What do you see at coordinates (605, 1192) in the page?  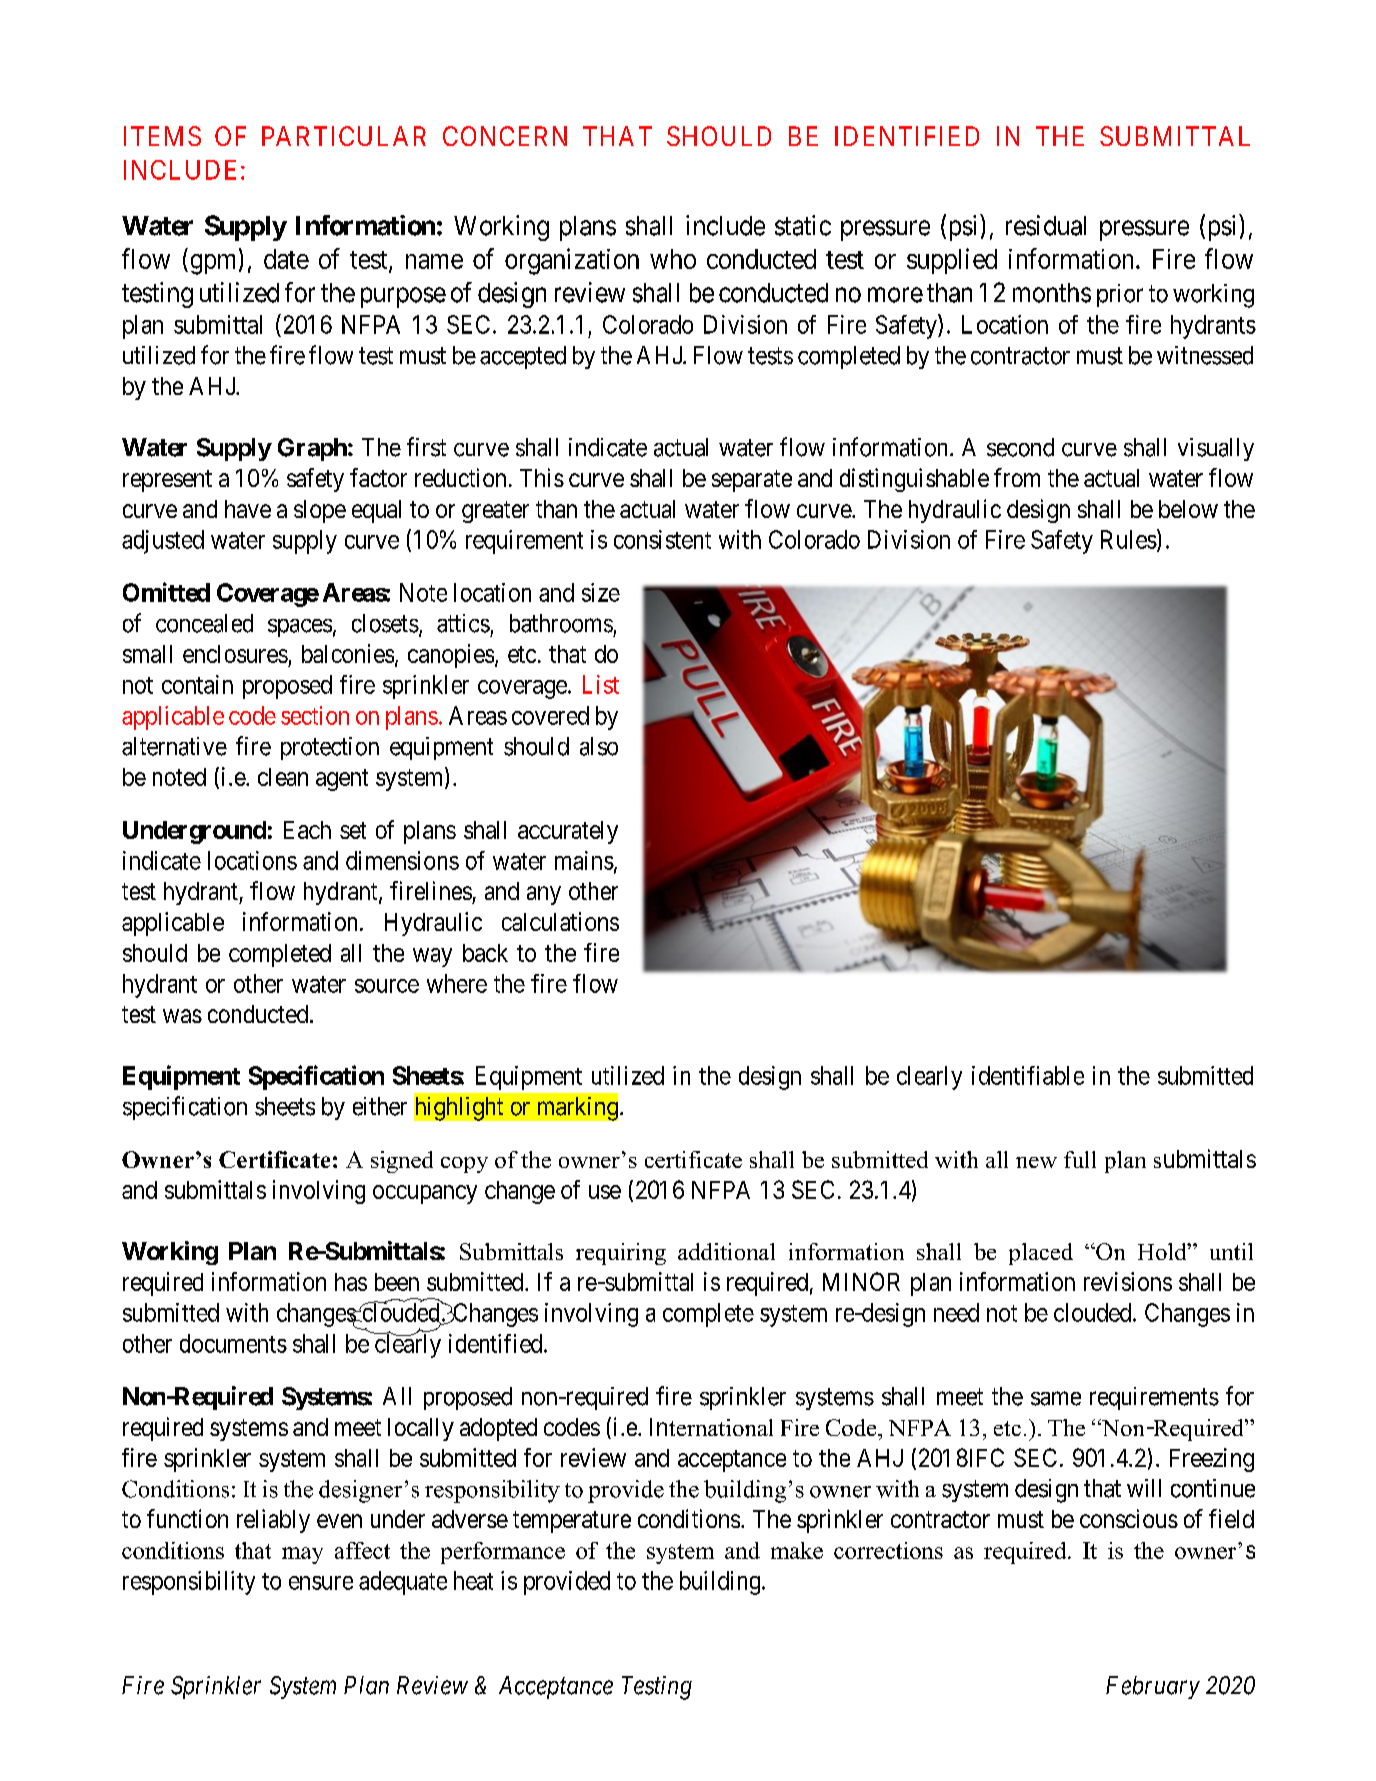 I see `use` at bounding box center [605, 1192].
